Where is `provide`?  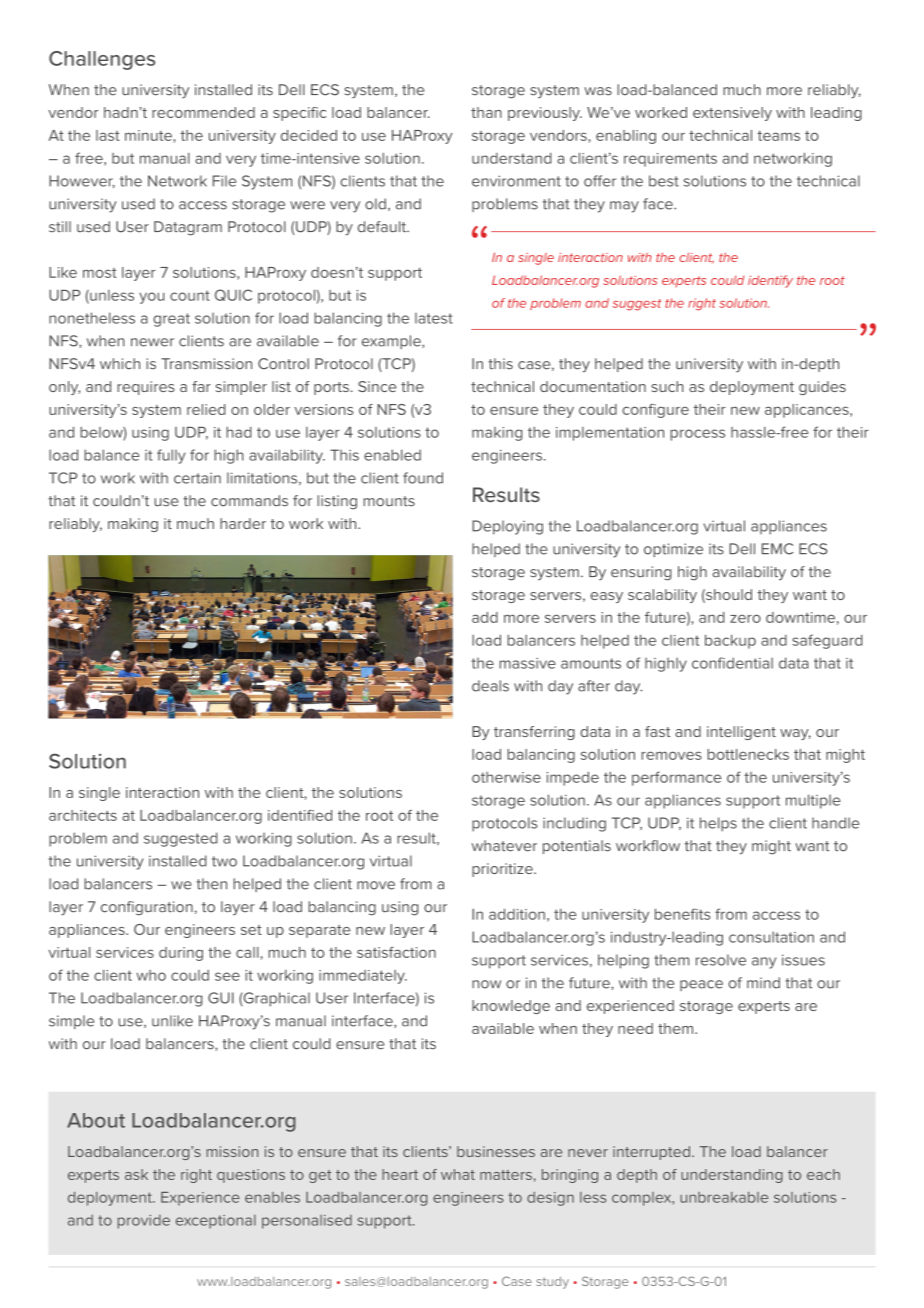
provide is located at coordinates (144, 1222).
